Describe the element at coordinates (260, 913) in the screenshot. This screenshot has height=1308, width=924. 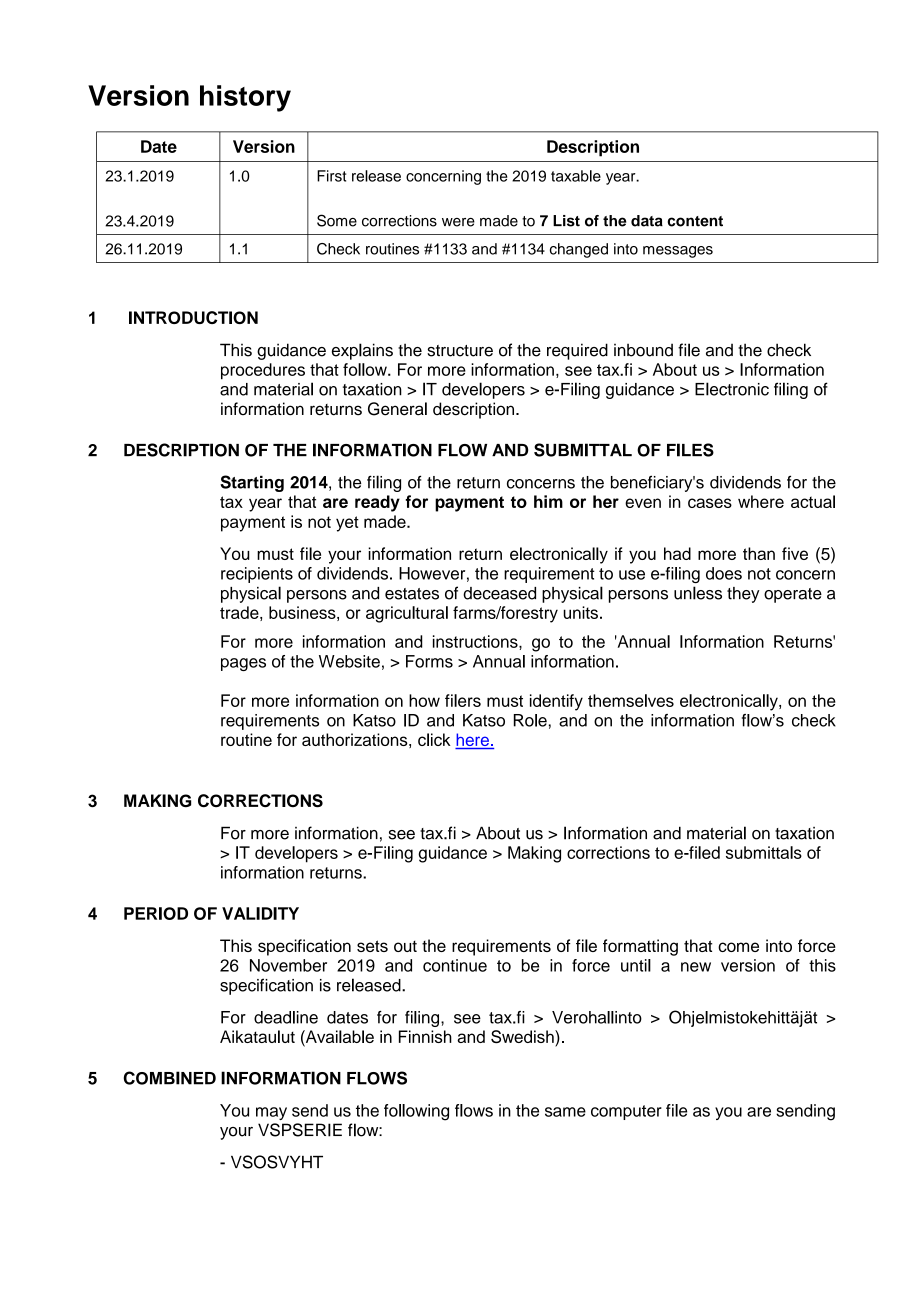
I see `VALIDITY` at that location.
